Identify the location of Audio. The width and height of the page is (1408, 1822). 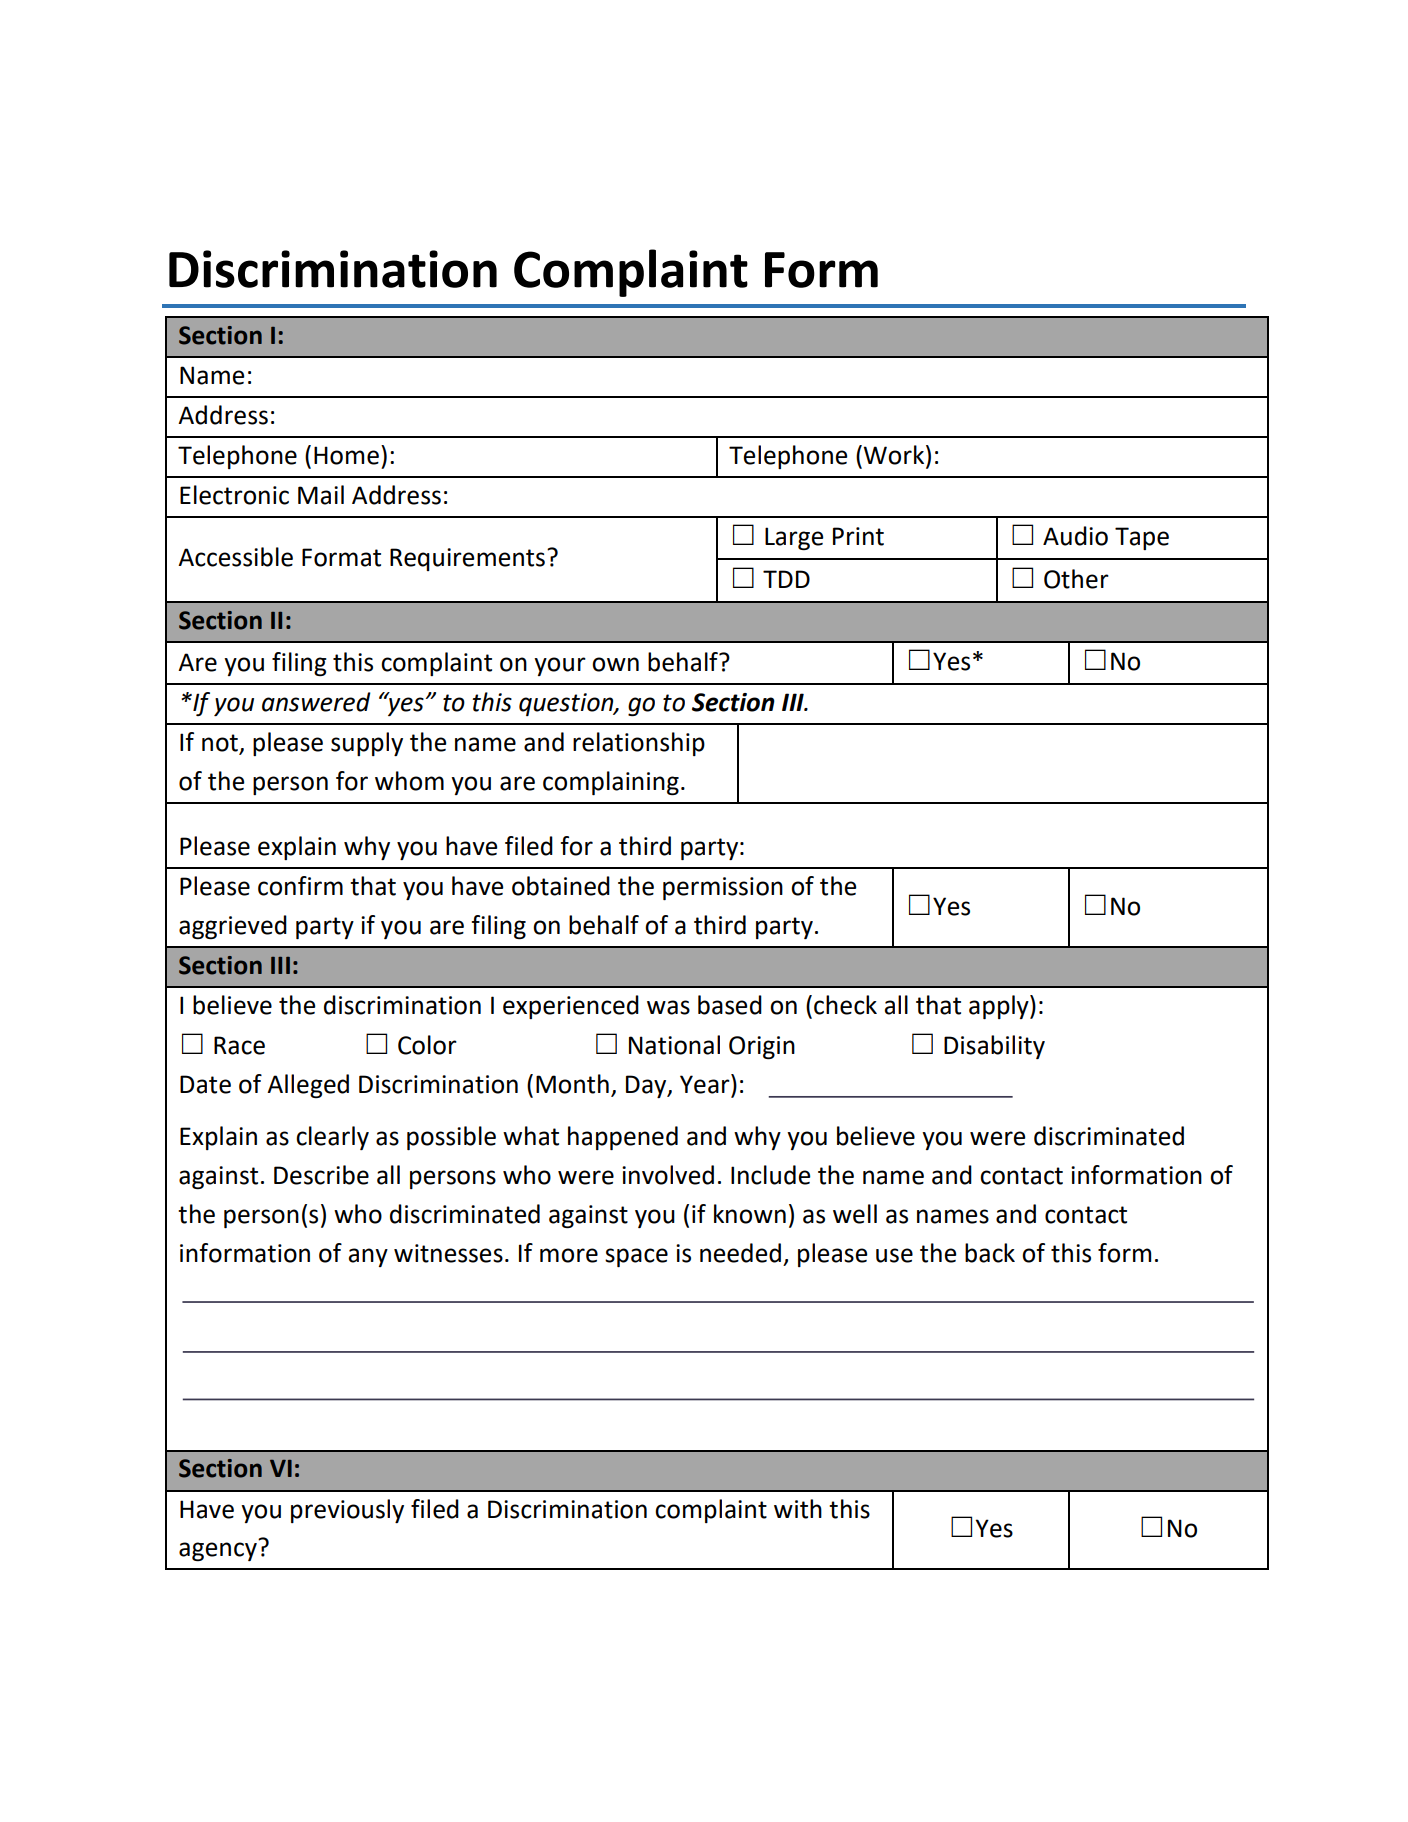
(1075, 536).
